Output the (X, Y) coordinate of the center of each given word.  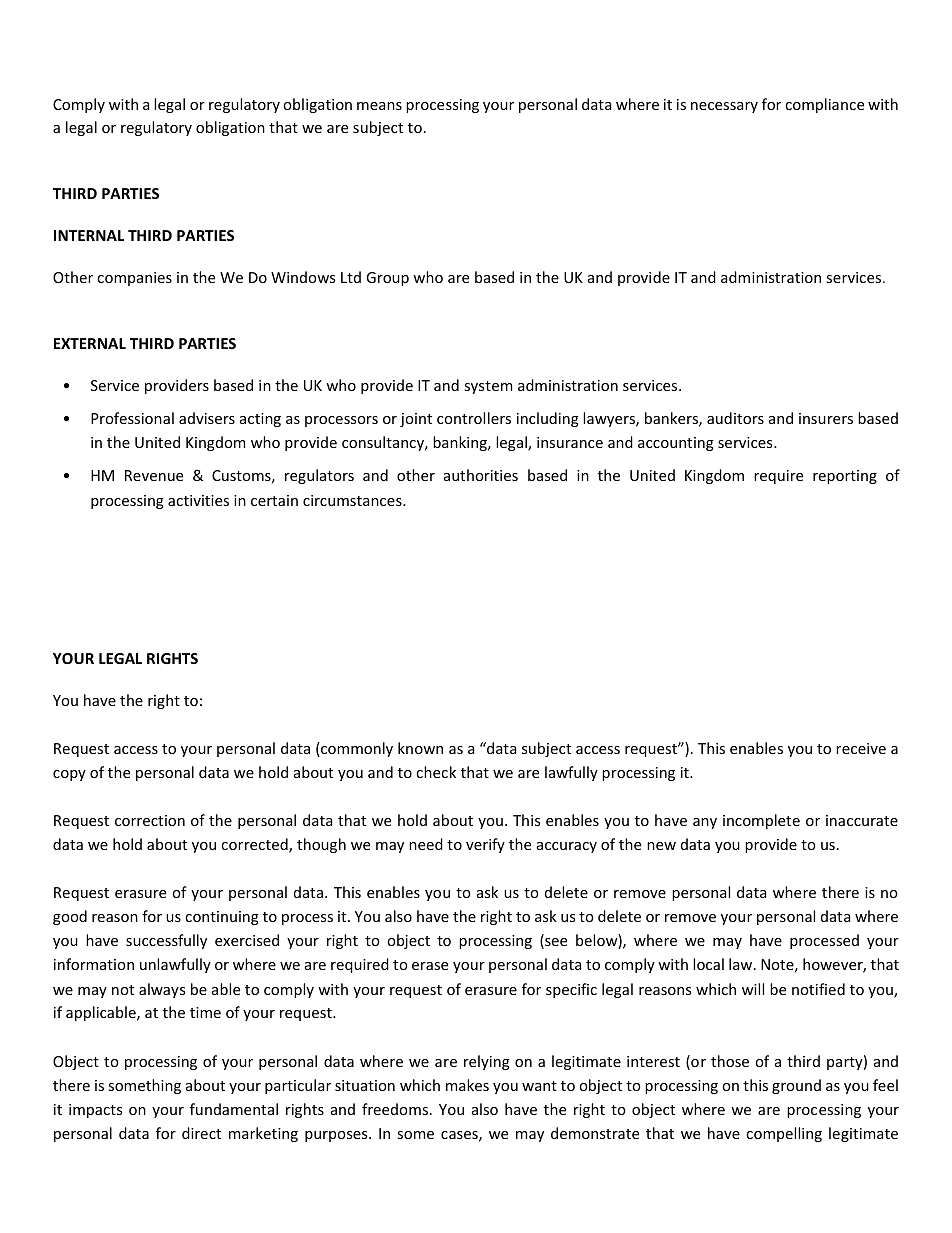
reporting (845, 477)
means (379, 106)
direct (201, 1133)
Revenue (154, 475)
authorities (481, 475)
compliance (824, 105)
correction (150, 820)
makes (467, 1085)
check (436, 772)
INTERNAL (89, 235)
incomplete (761, 821)
